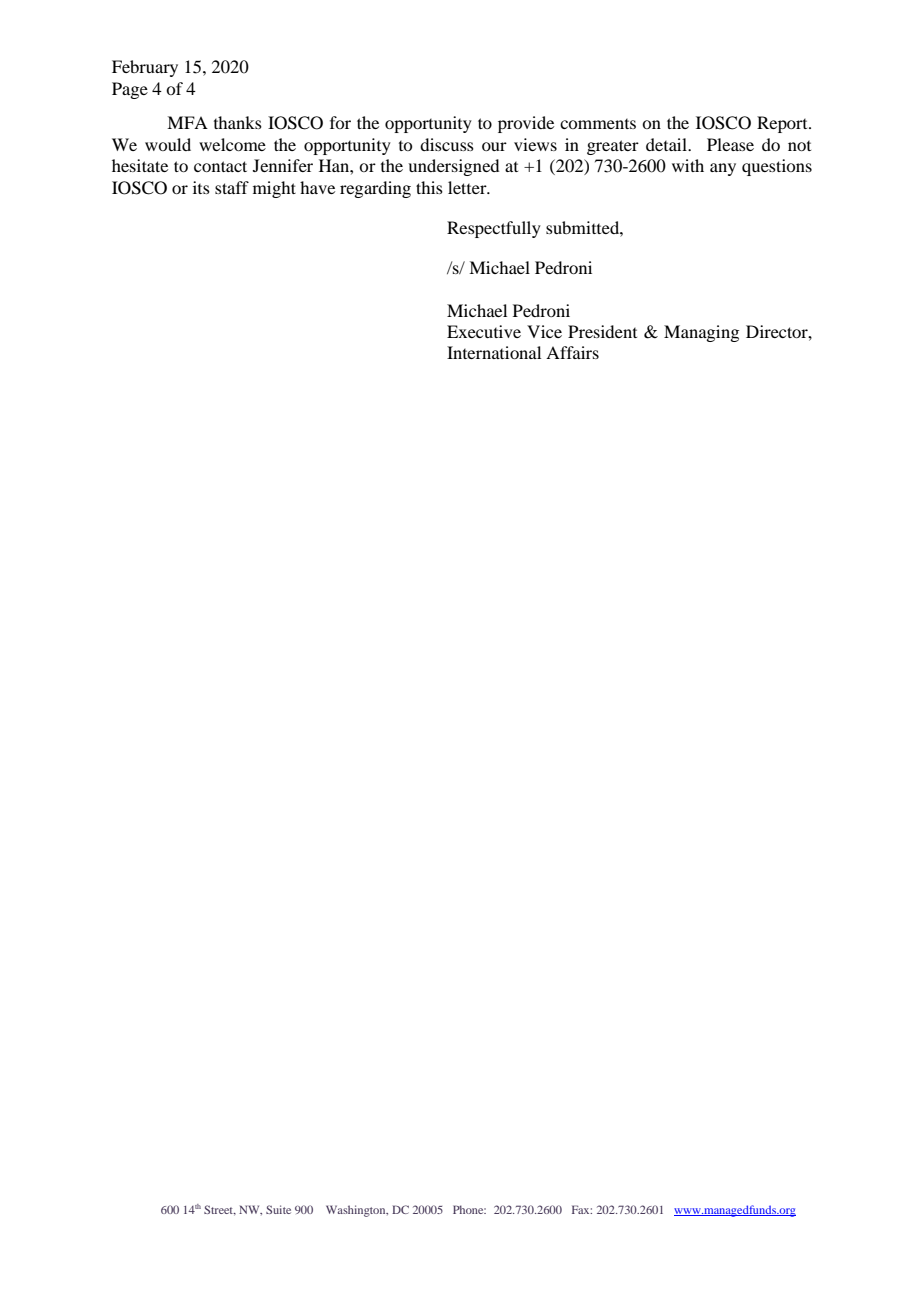 This page has width=924, height=1308. What do you see at coordinates (572, 352) in the page?
I see `Affairs` at bounding box center [572, 352].
